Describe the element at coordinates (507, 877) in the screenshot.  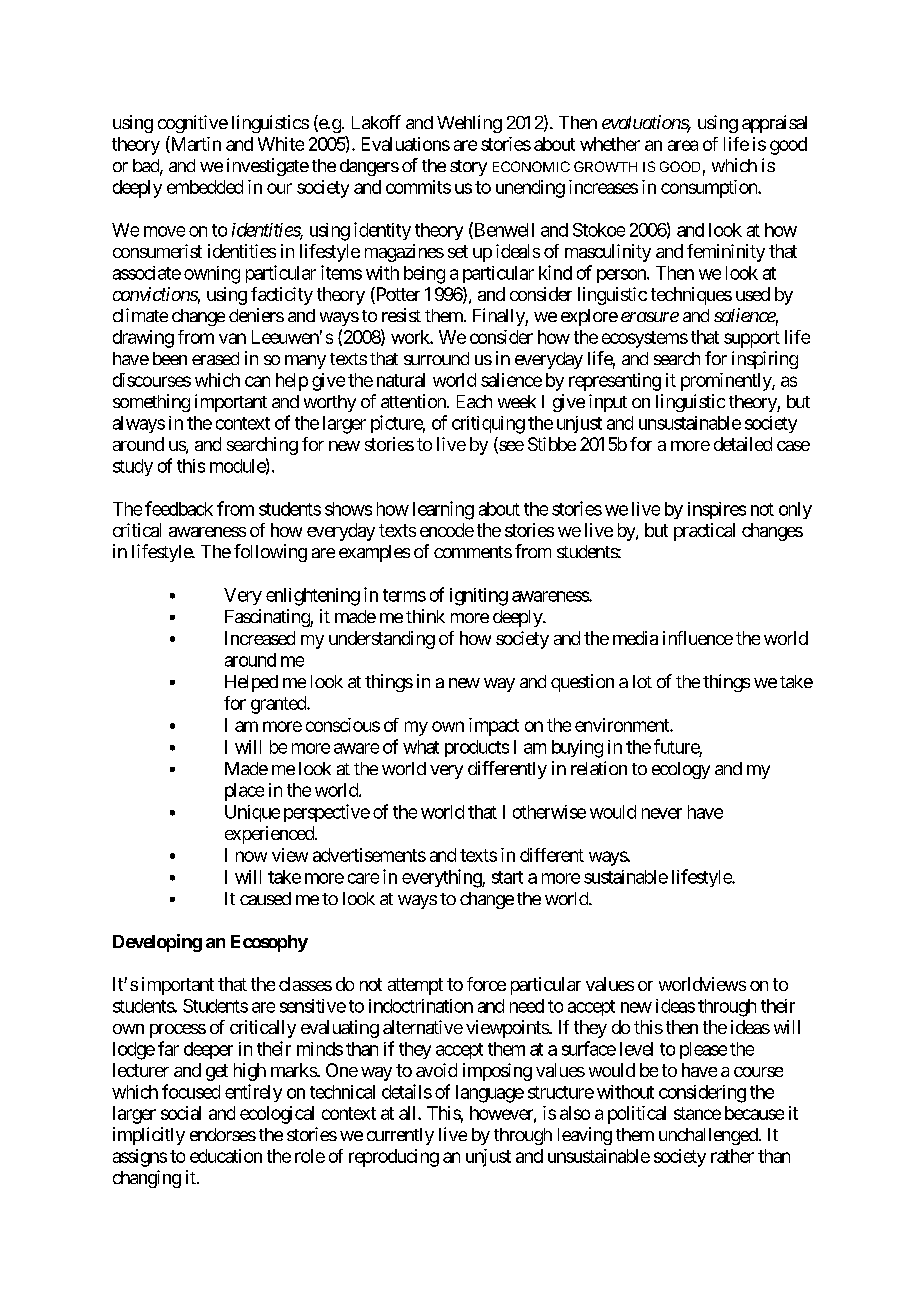
I see `start` at that location.
